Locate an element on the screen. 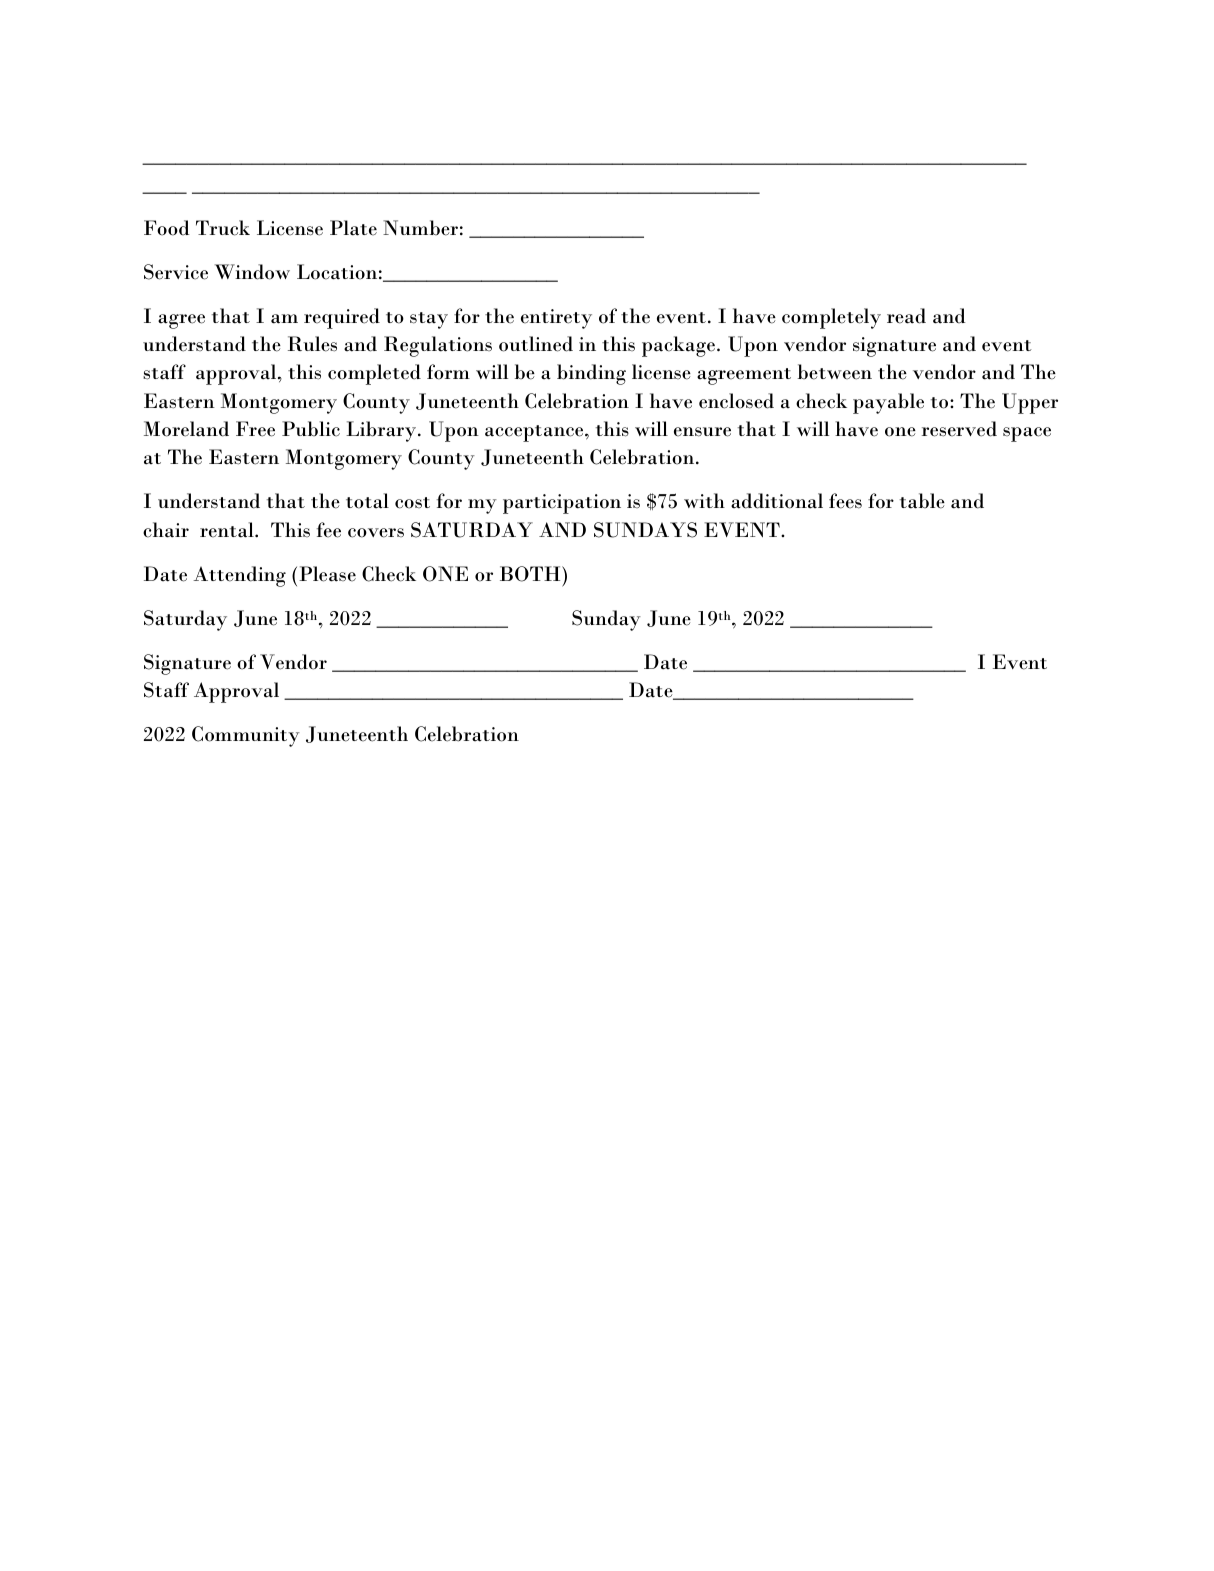 This screenshot has width=1214, height=1571. Free is located at coordinates (255, 429).
